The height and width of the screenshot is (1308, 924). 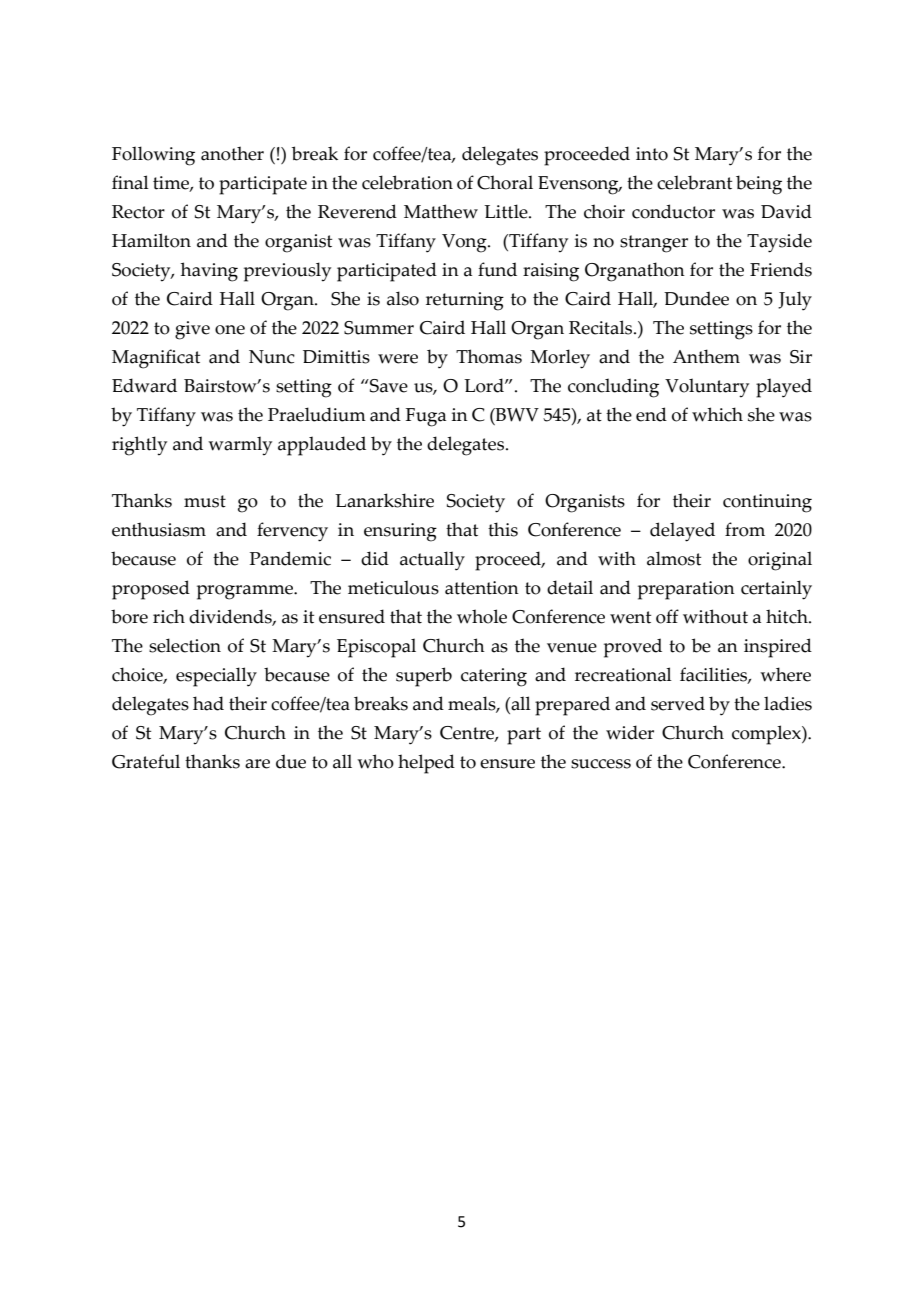 I want to click on Thomas, so click(x=489, y=356).
